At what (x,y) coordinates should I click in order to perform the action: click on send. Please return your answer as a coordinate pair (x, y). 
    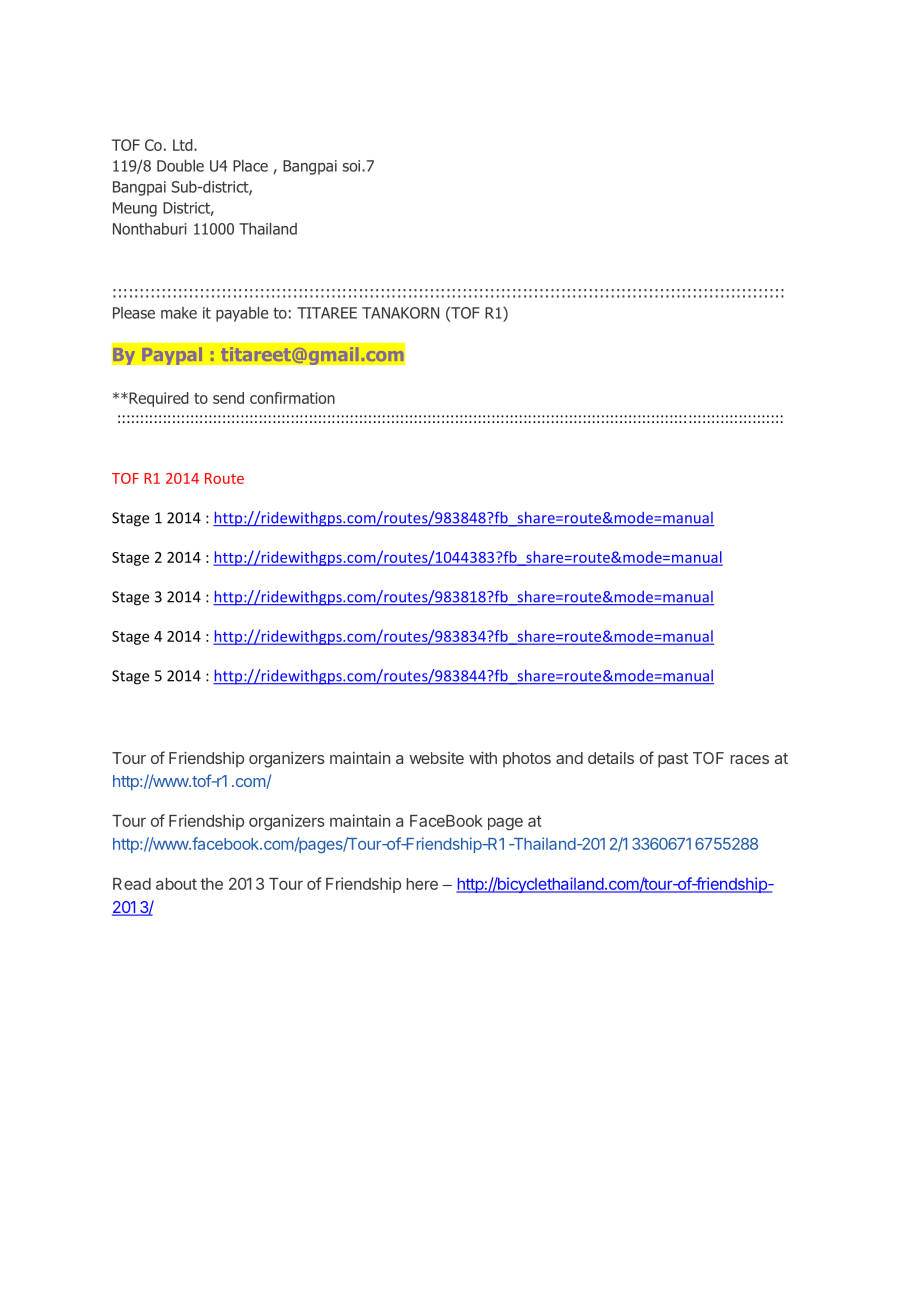
    Looking at the image, I should click on (228, 398).
